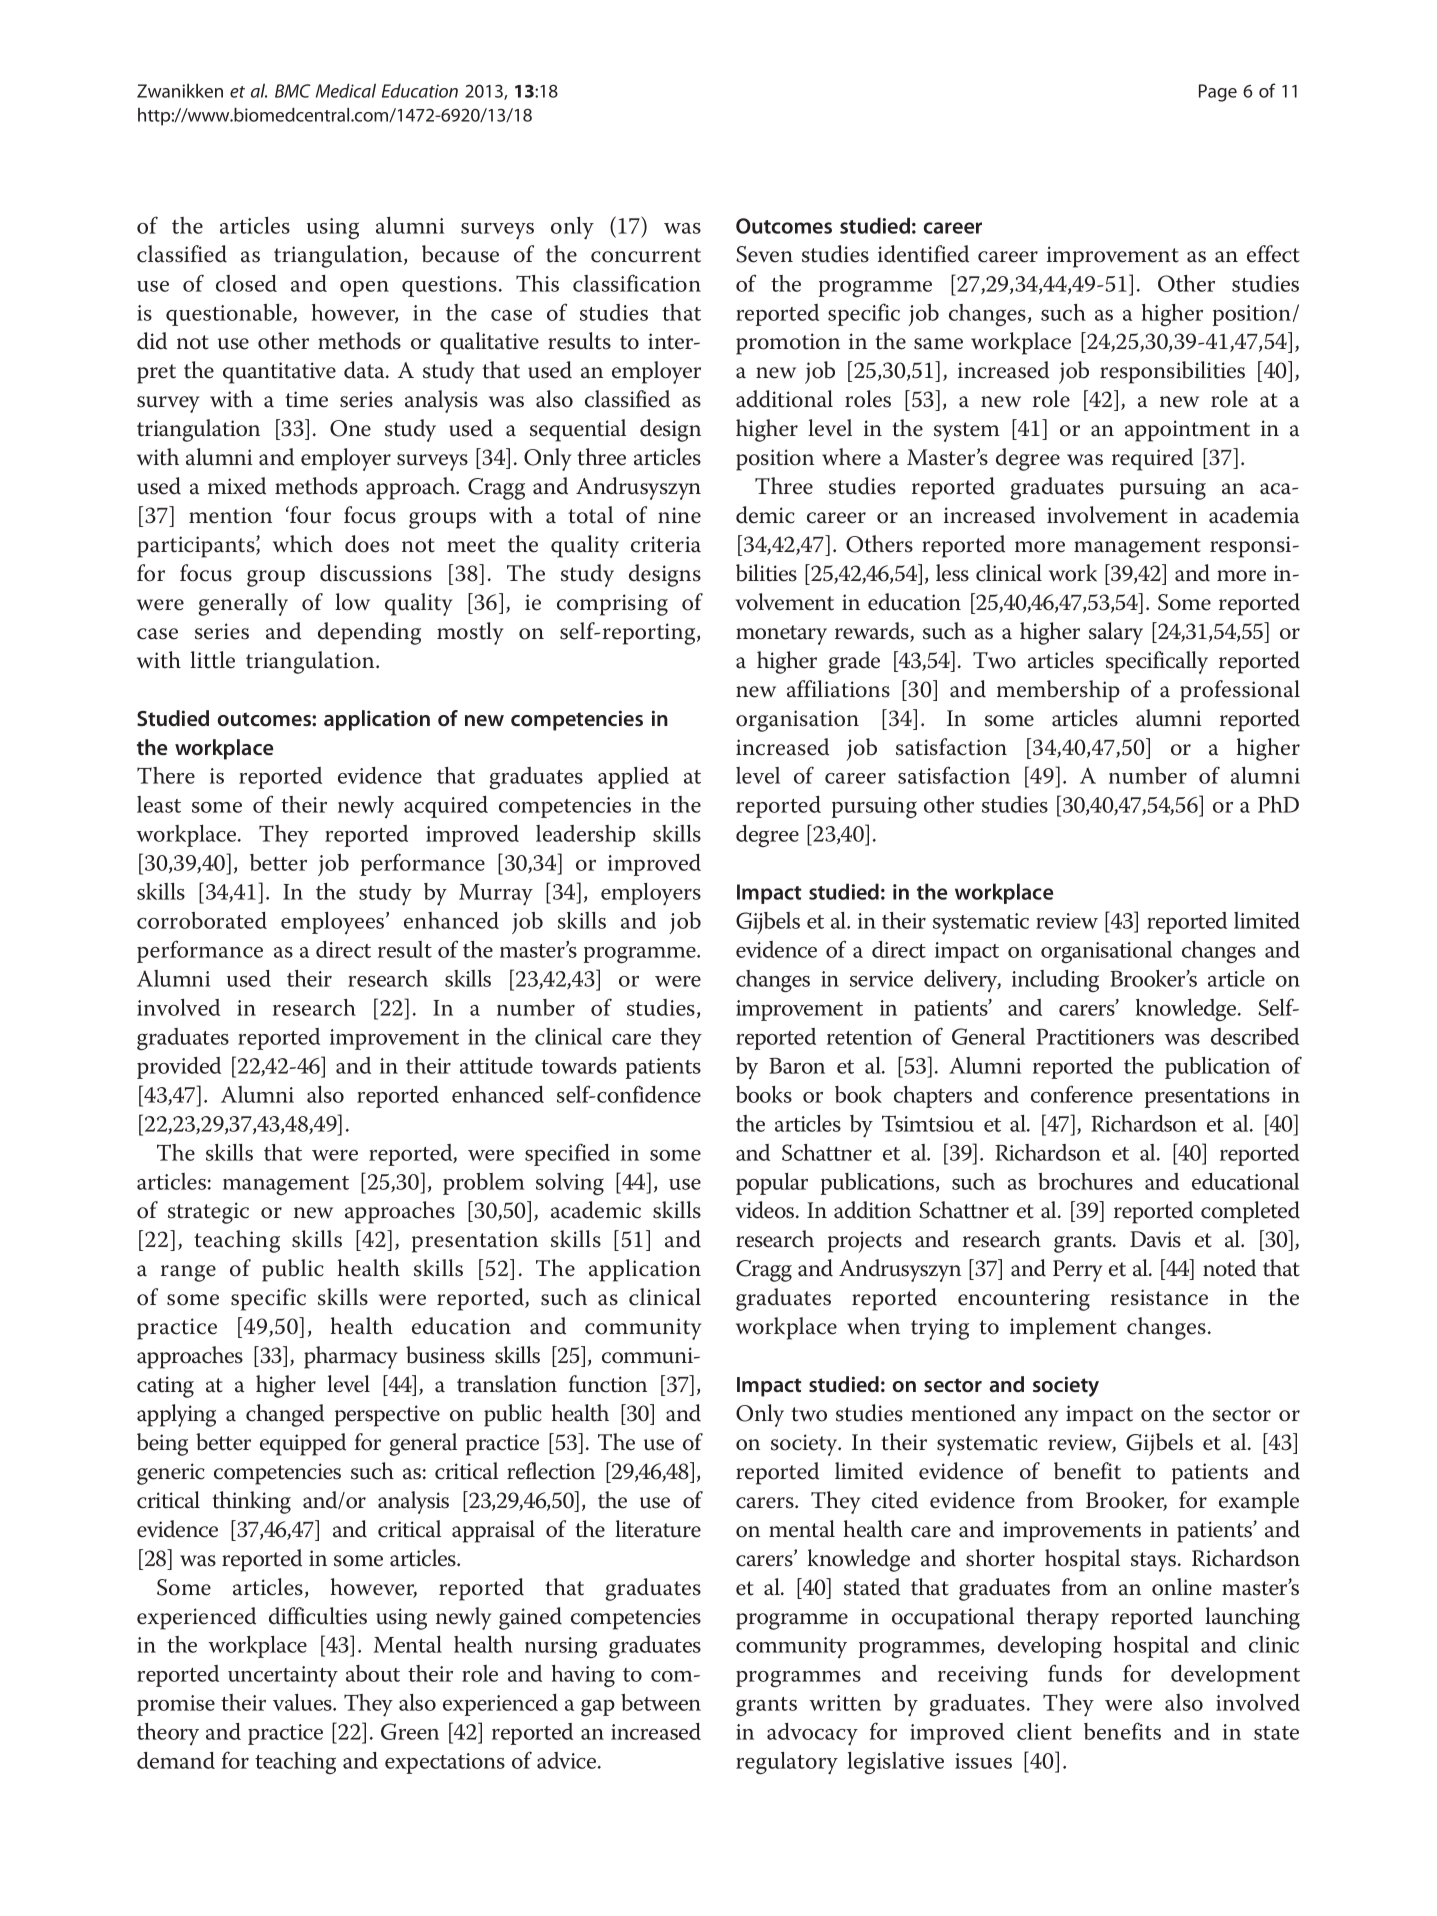 This document has height=1916, width=1437. Describe the element at coordinates (1055, 981) in the document. I see `including` at that location.
